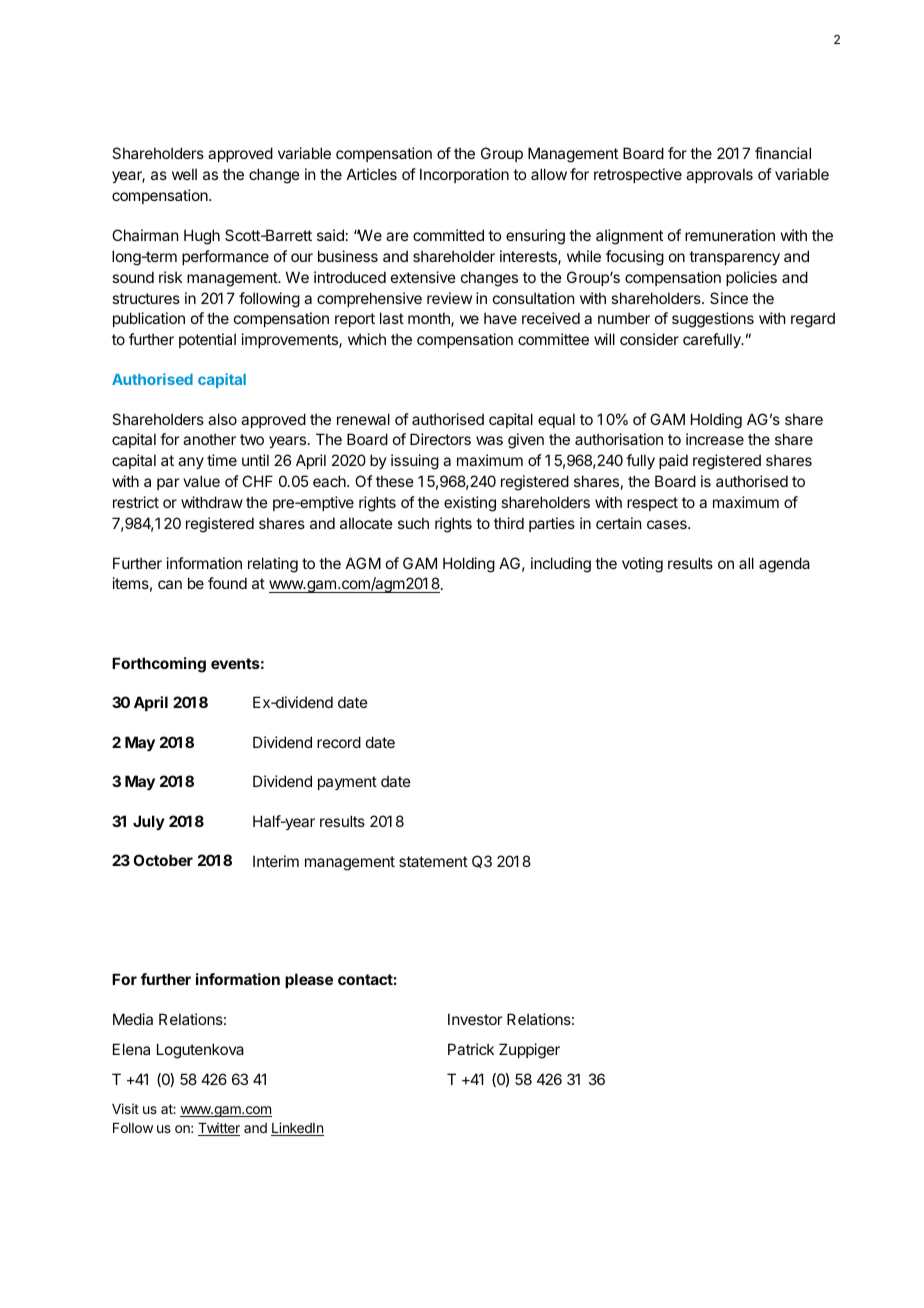  Describe the element at coordinates (339, 742) in the screenshot. I see `record` at that location.
